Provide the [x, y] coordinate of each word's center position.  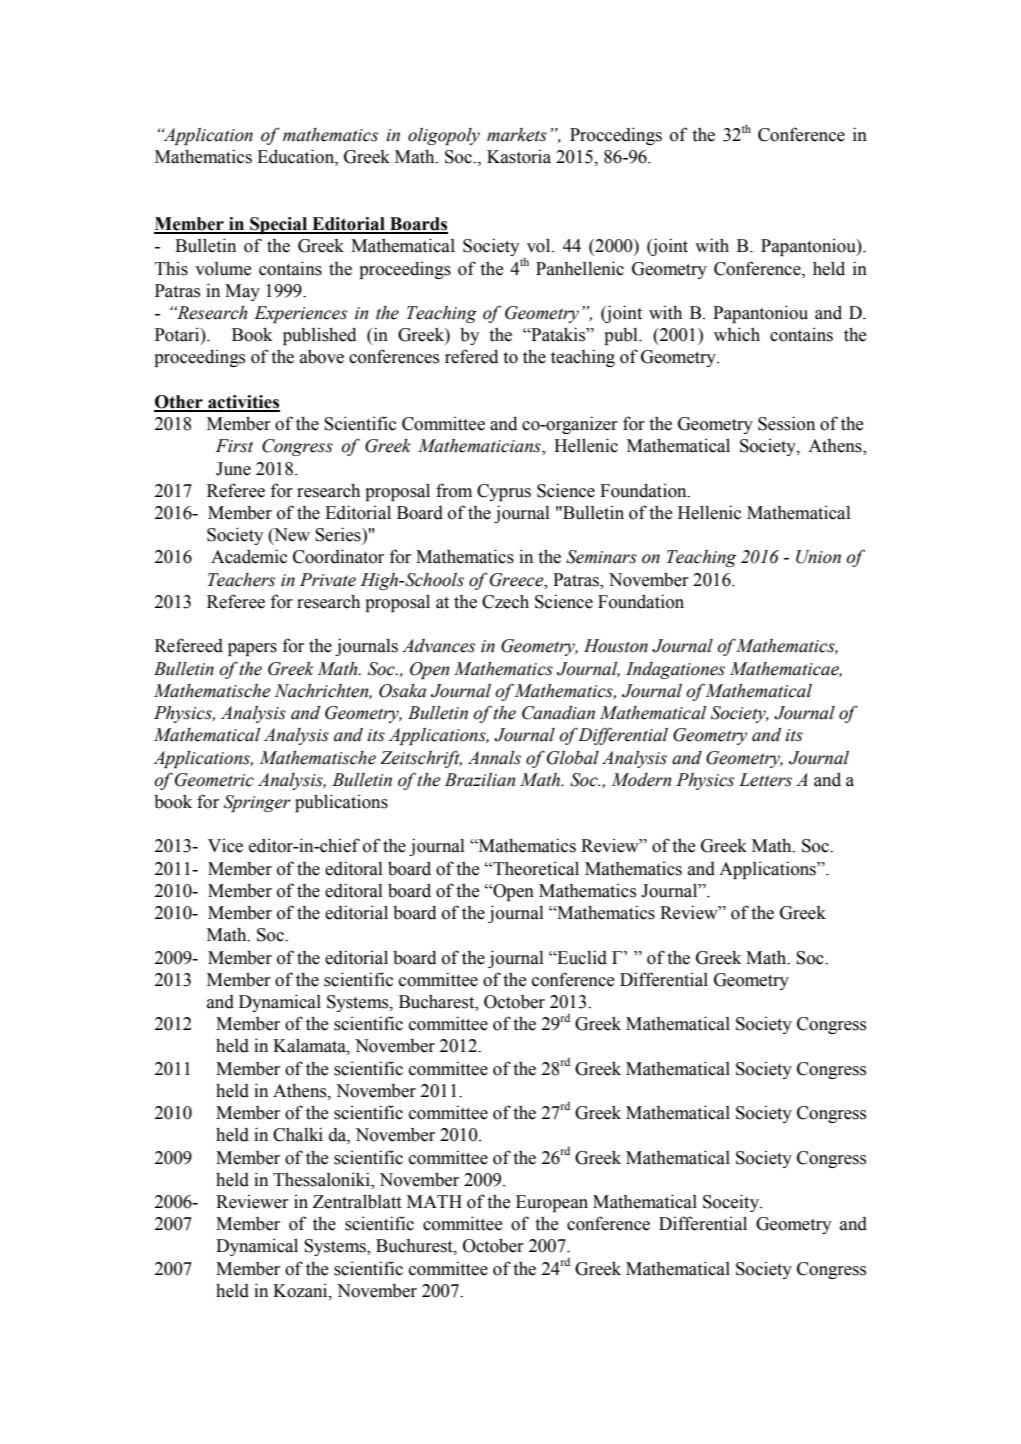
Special [279, 225]
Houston [616, 646]
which [737, 334]
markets [517, 135]
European [552, 1203]
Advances [438, 646]
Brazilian [480, 780]
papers [252, 649]
